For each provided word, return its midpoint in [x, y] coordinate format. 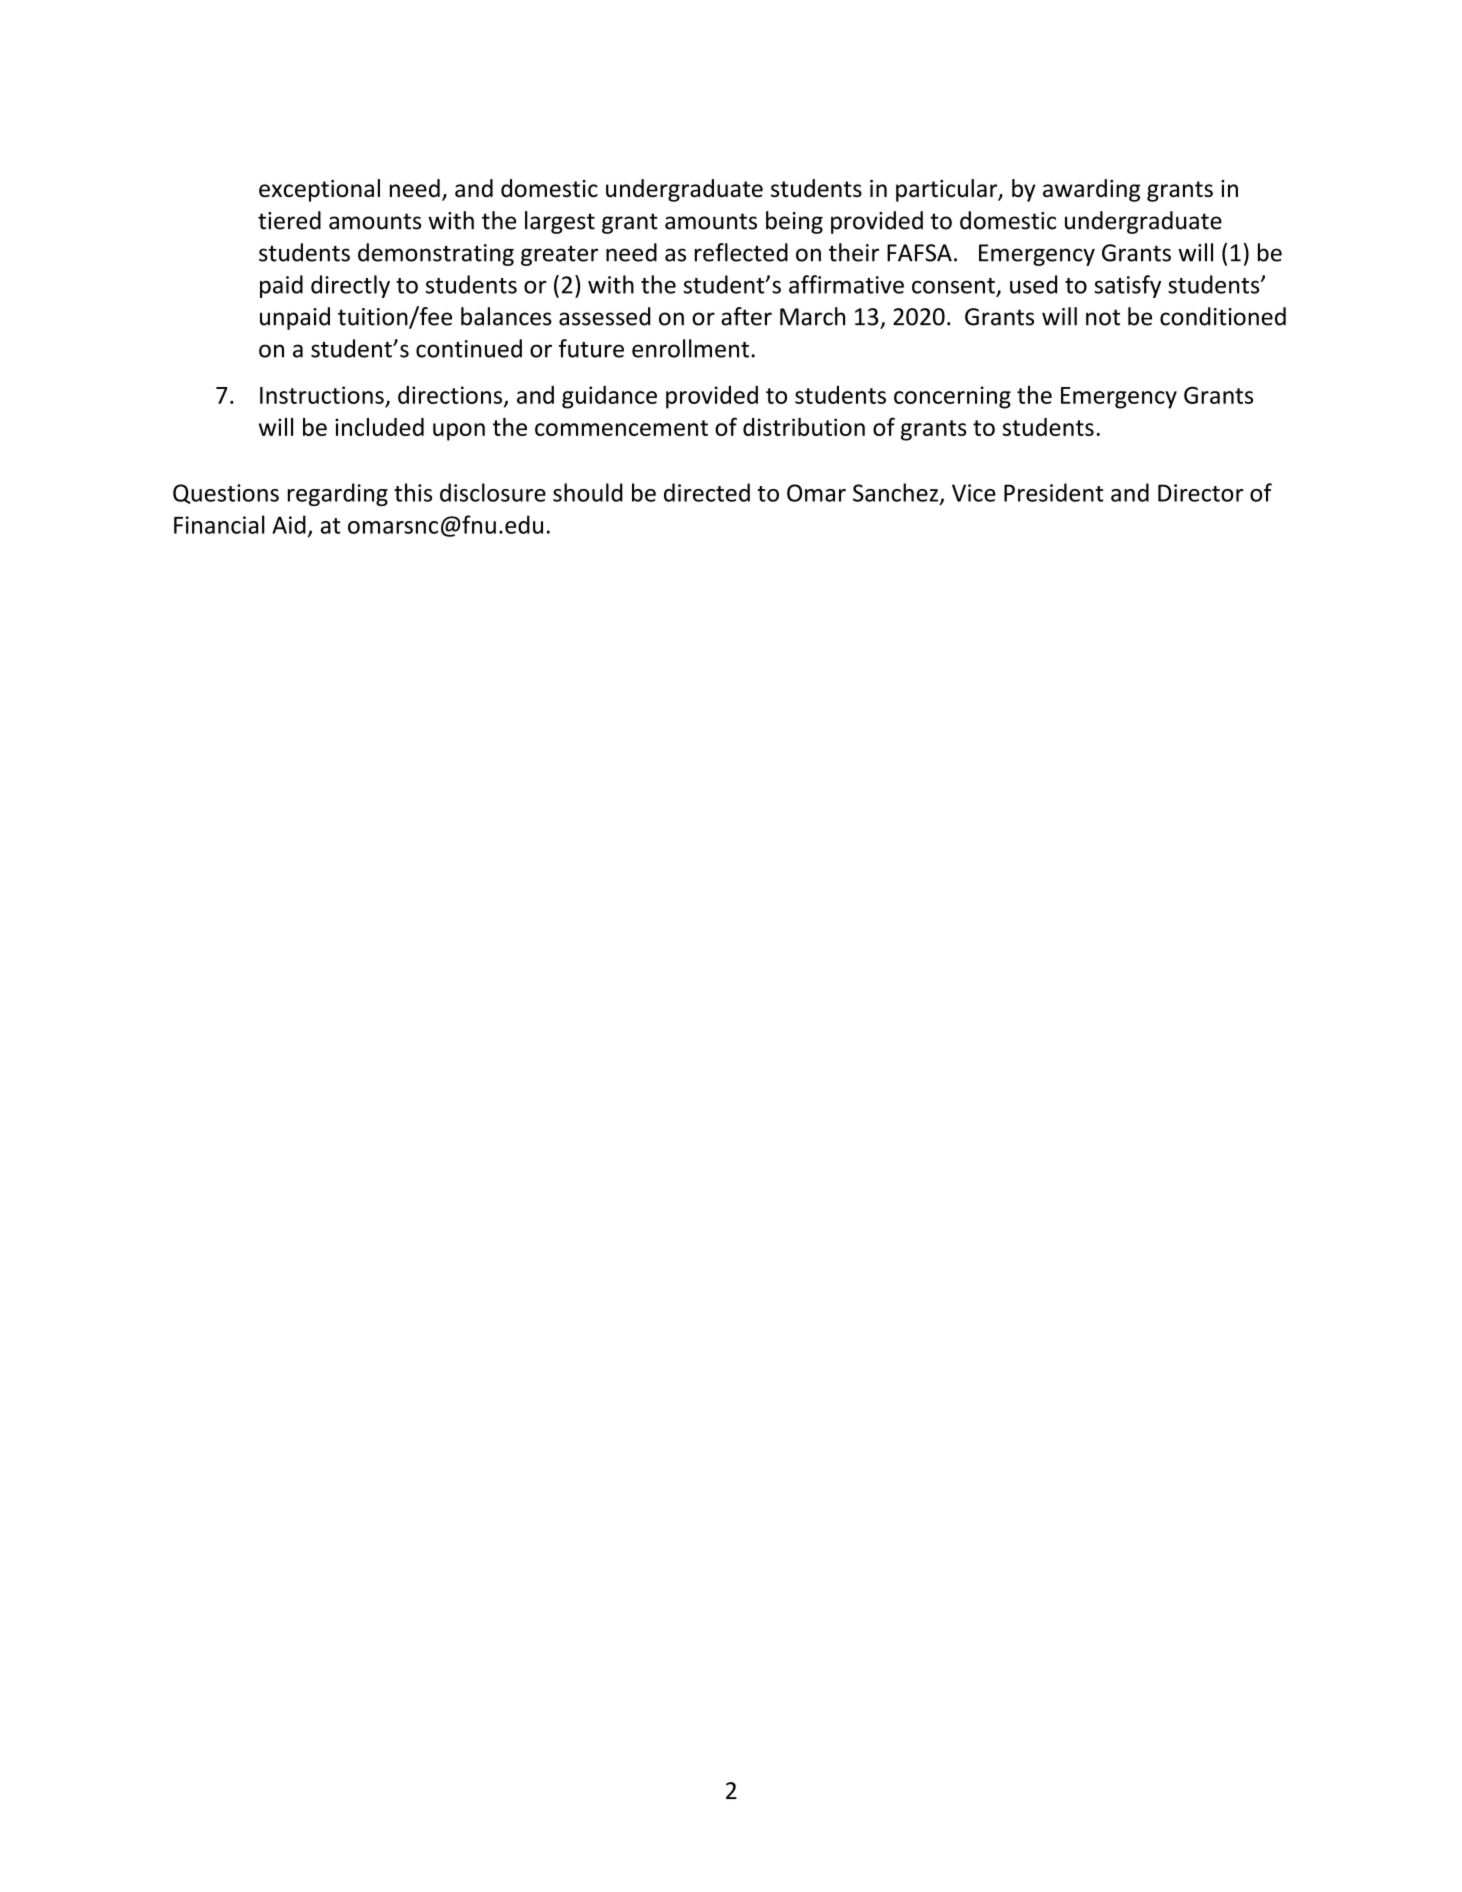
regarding [338, 494]
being [794, 222]
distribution [804, 427]
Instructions [322, 395]
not [1103, 317]
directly [350, 286]
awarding [1091, 190]
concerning [952, 397]
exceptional [319, 190]
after [746, 316]
